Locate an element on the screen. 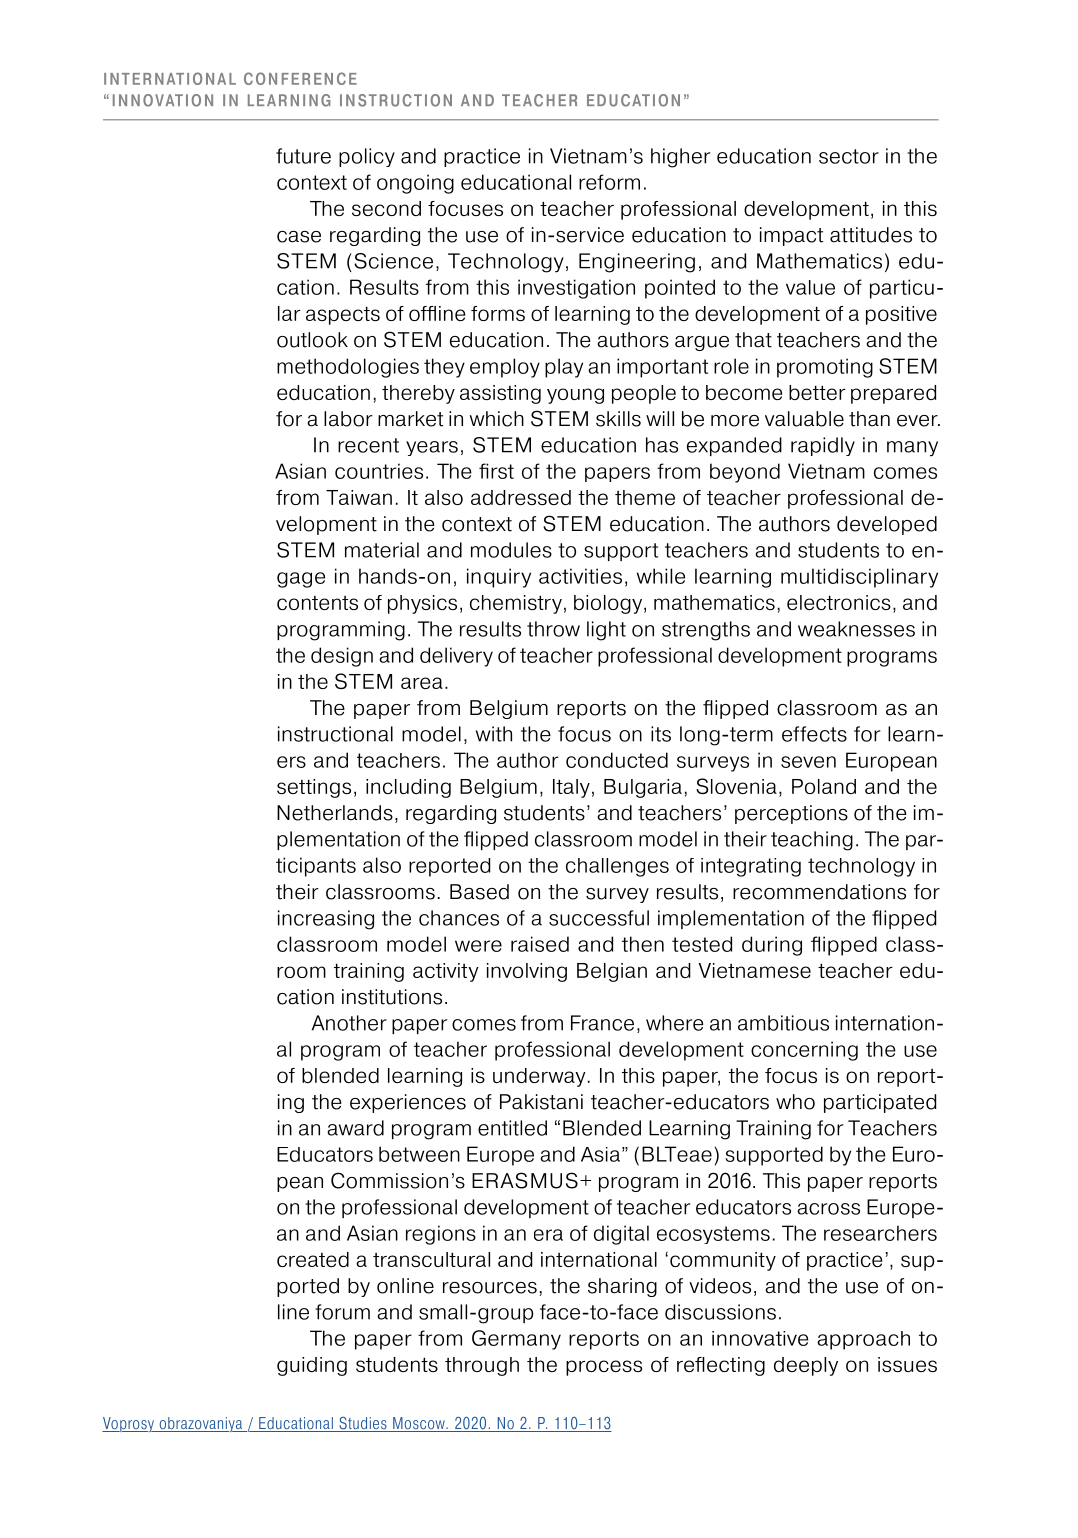 This screenshot has width=1078, height=1538. successful is located at coordinates (599, 918).
